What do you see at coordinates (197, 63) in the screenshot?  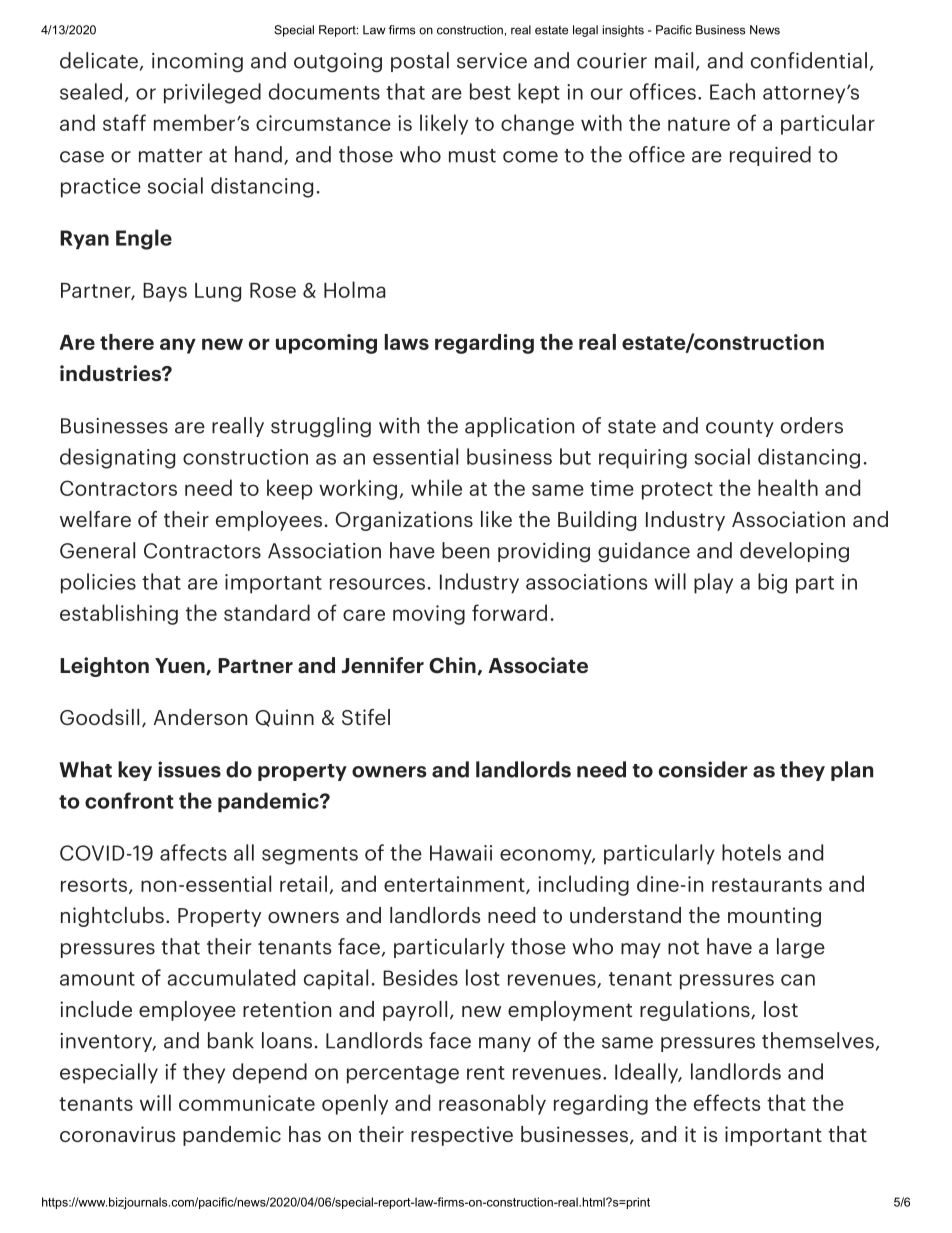 I see `incoming` at bounding box center [197, 63].
